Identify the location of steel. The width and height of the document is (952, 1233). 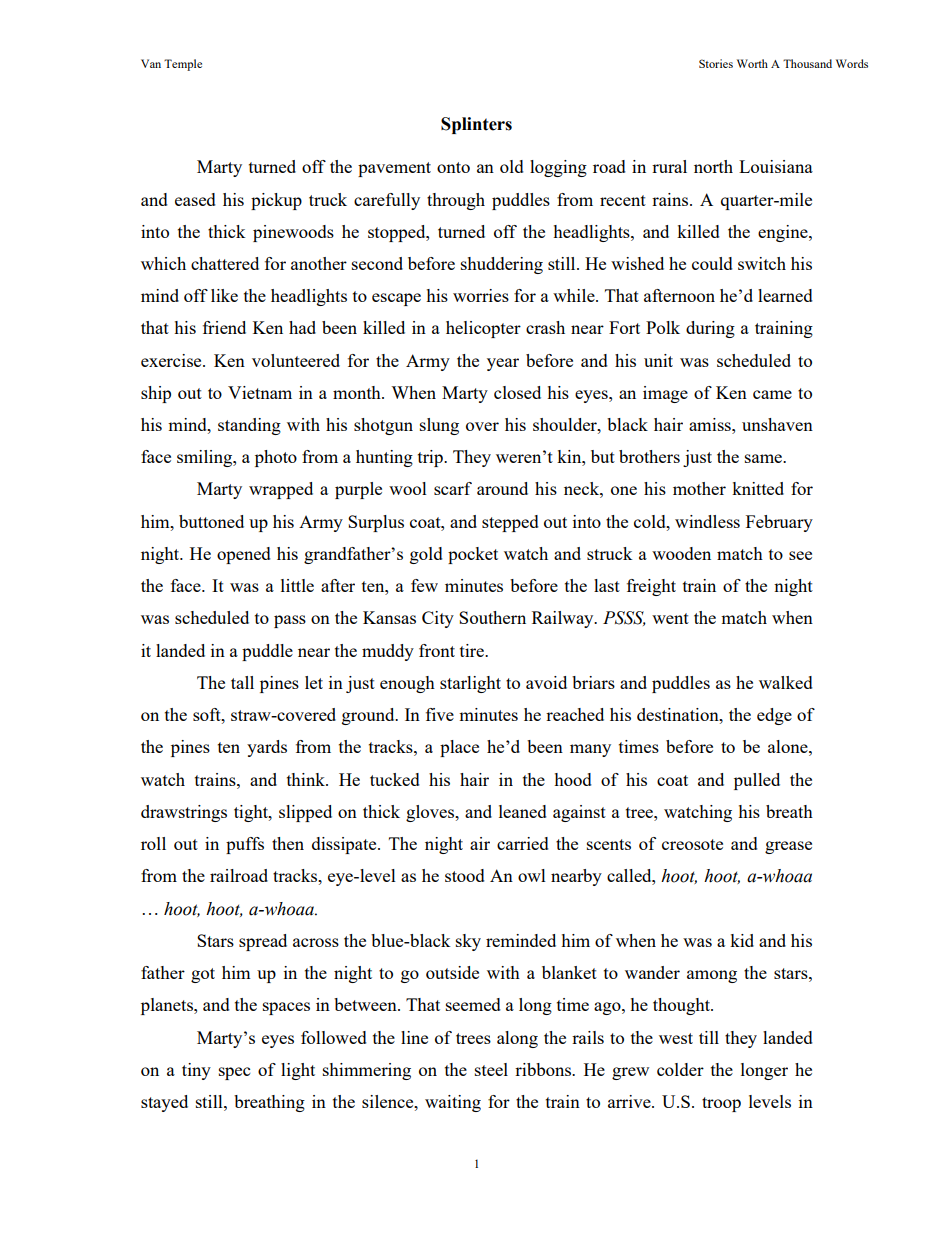
(491, 1069).
